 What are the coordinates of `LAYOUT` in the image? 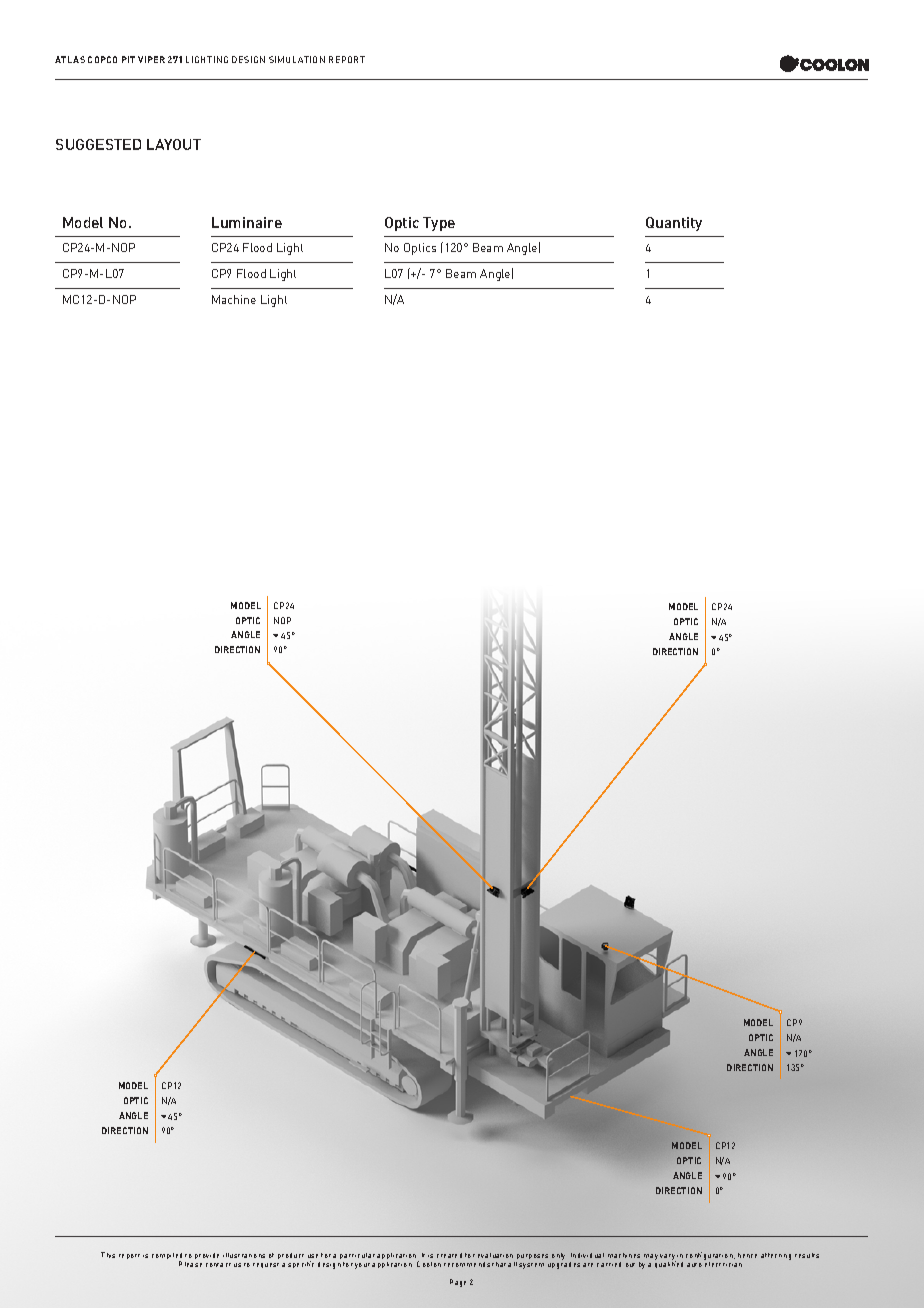 It's located at (174, 144).
